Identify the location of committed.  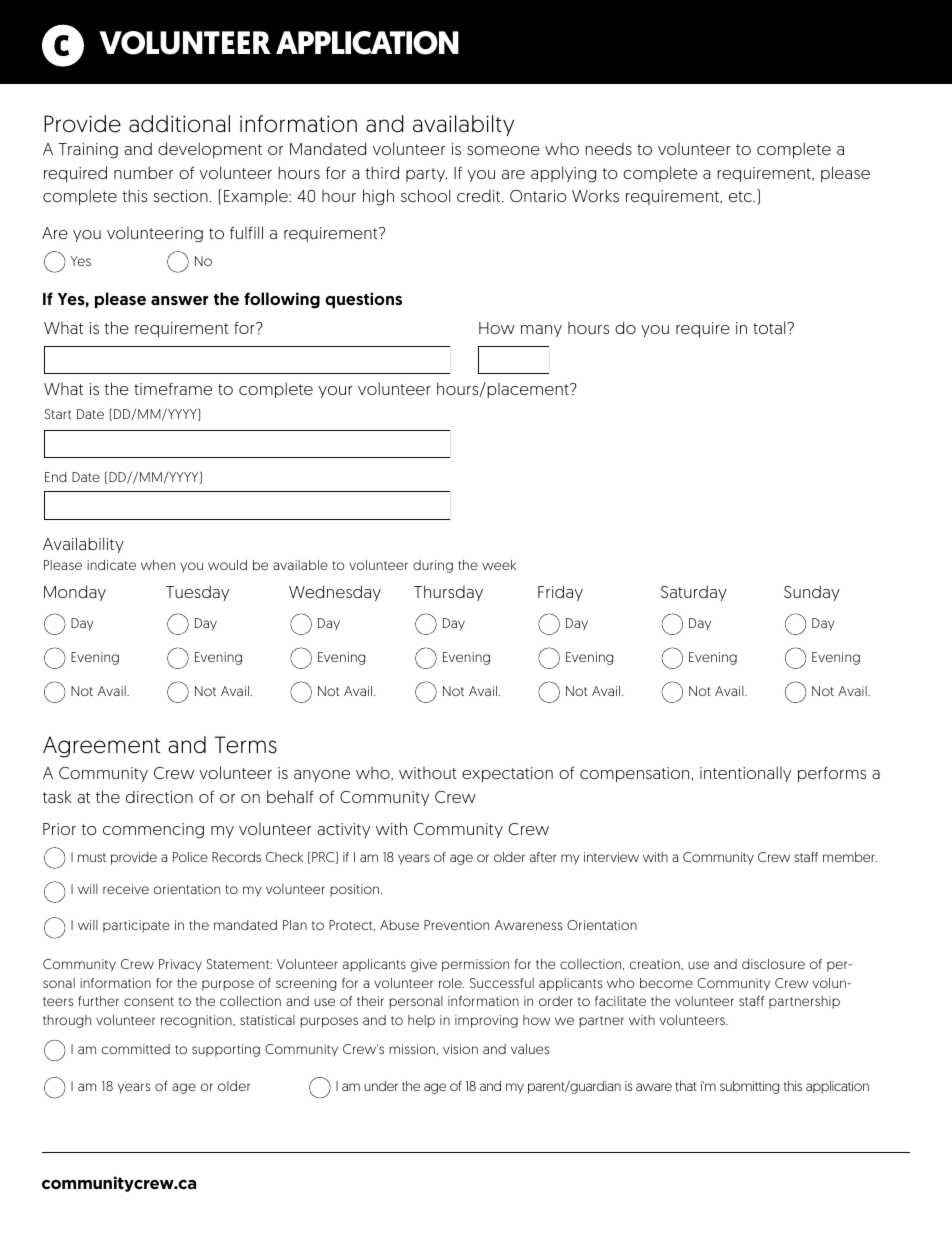
(136, 1049).
